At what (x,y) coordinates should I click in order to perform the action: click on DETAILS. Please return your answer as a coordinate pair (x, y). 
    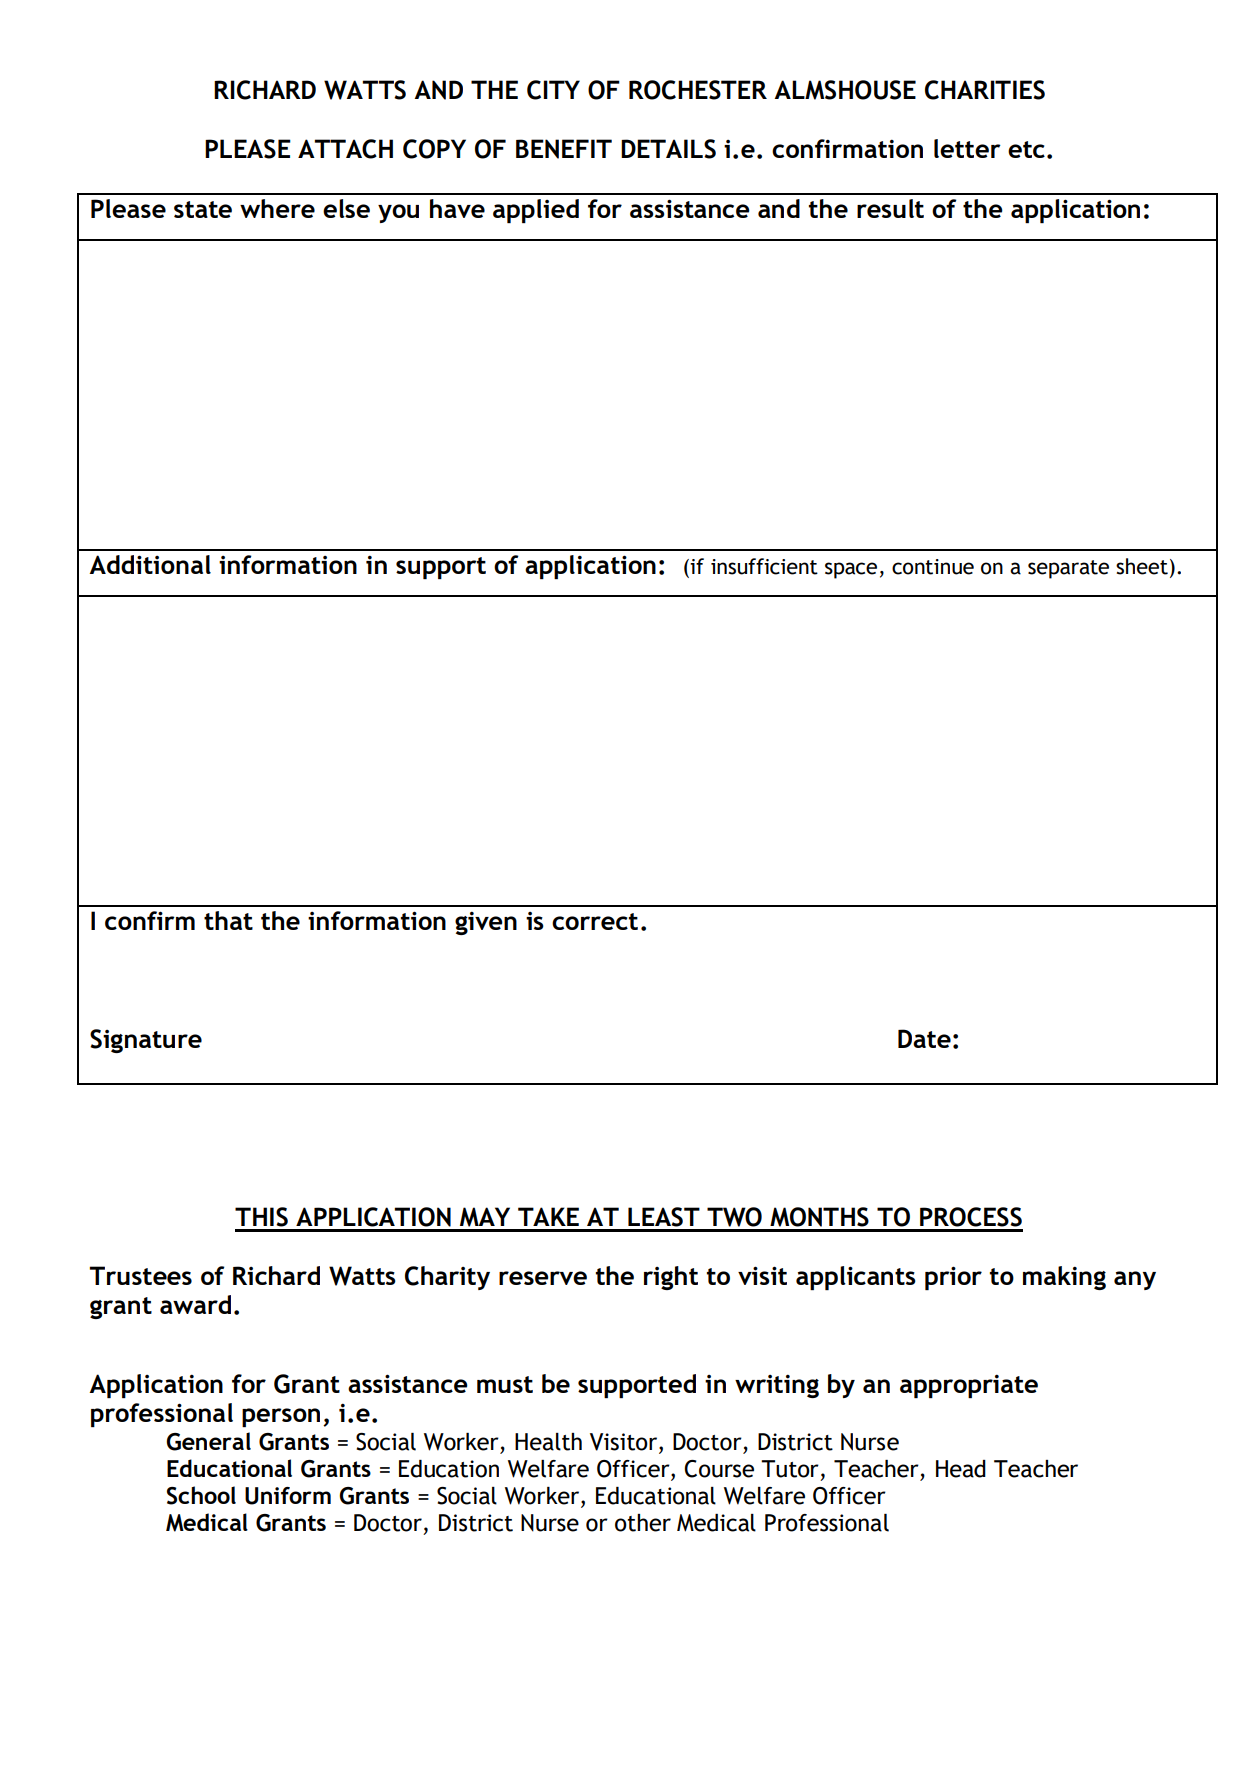
    Looking at the image, I should click on (668, 149).
